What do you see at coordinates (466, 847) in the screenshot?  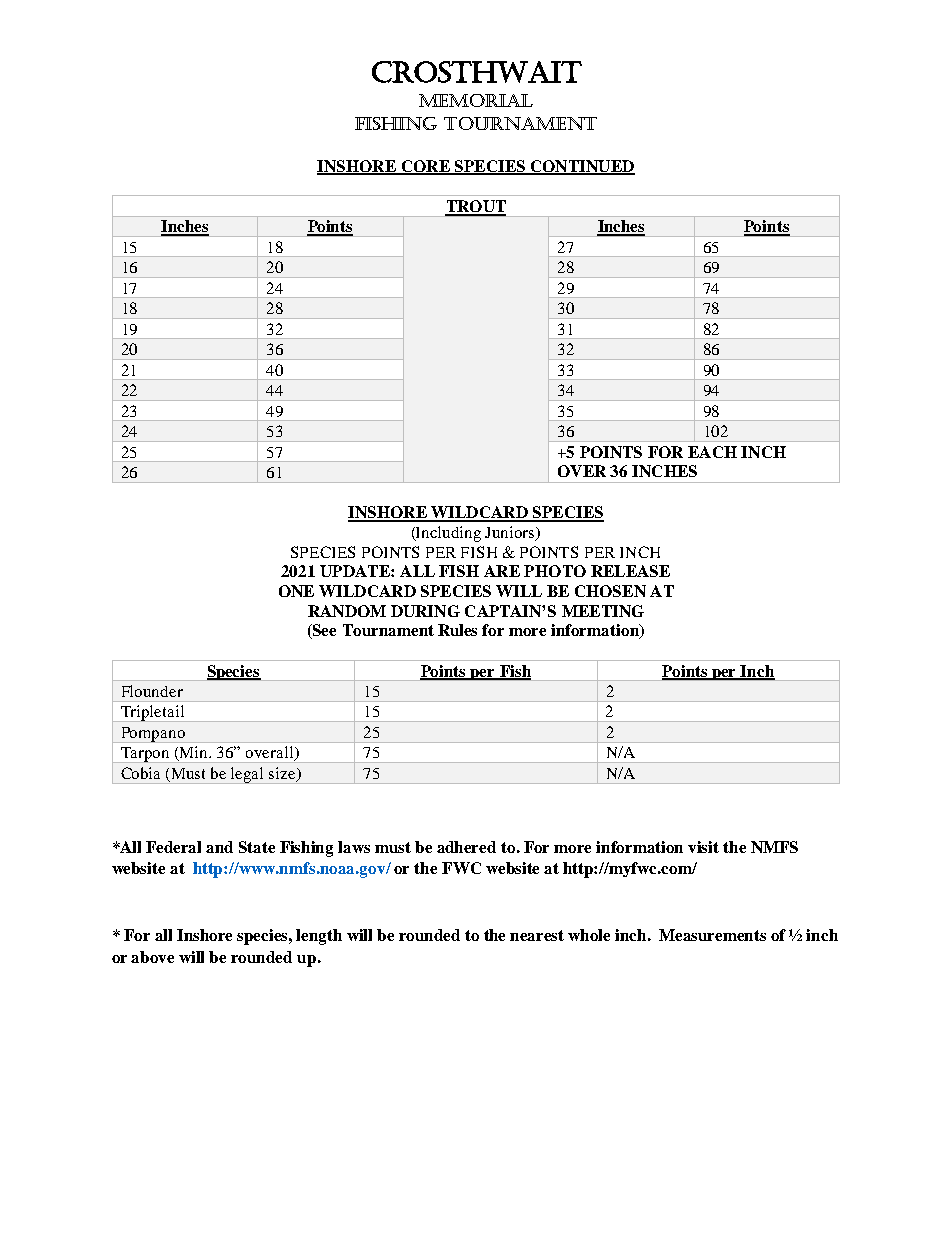 I see `adhered` at bounding box center [466, 847].
